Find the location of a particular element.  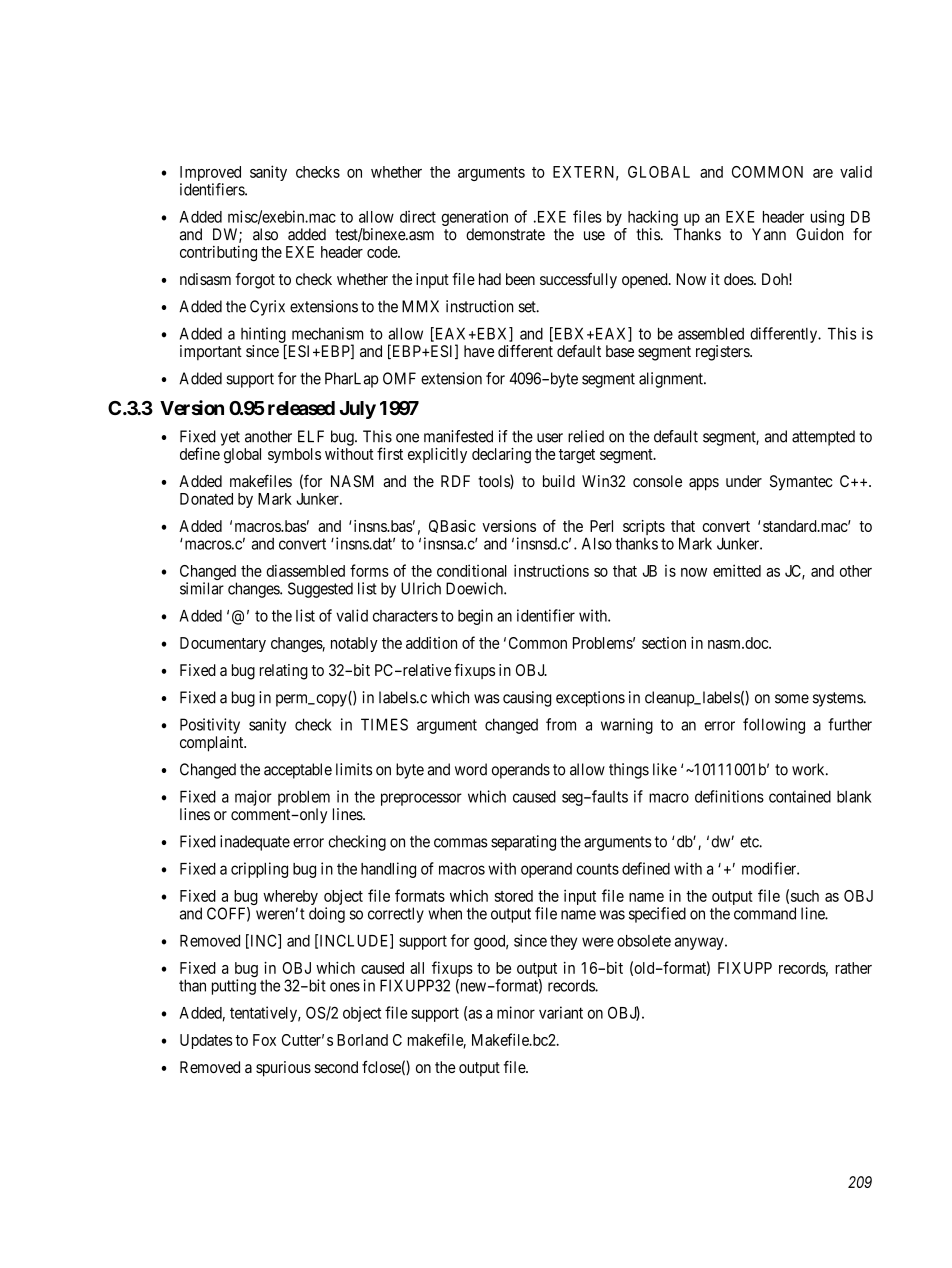

emitted is located at coordinates (737, 570).
